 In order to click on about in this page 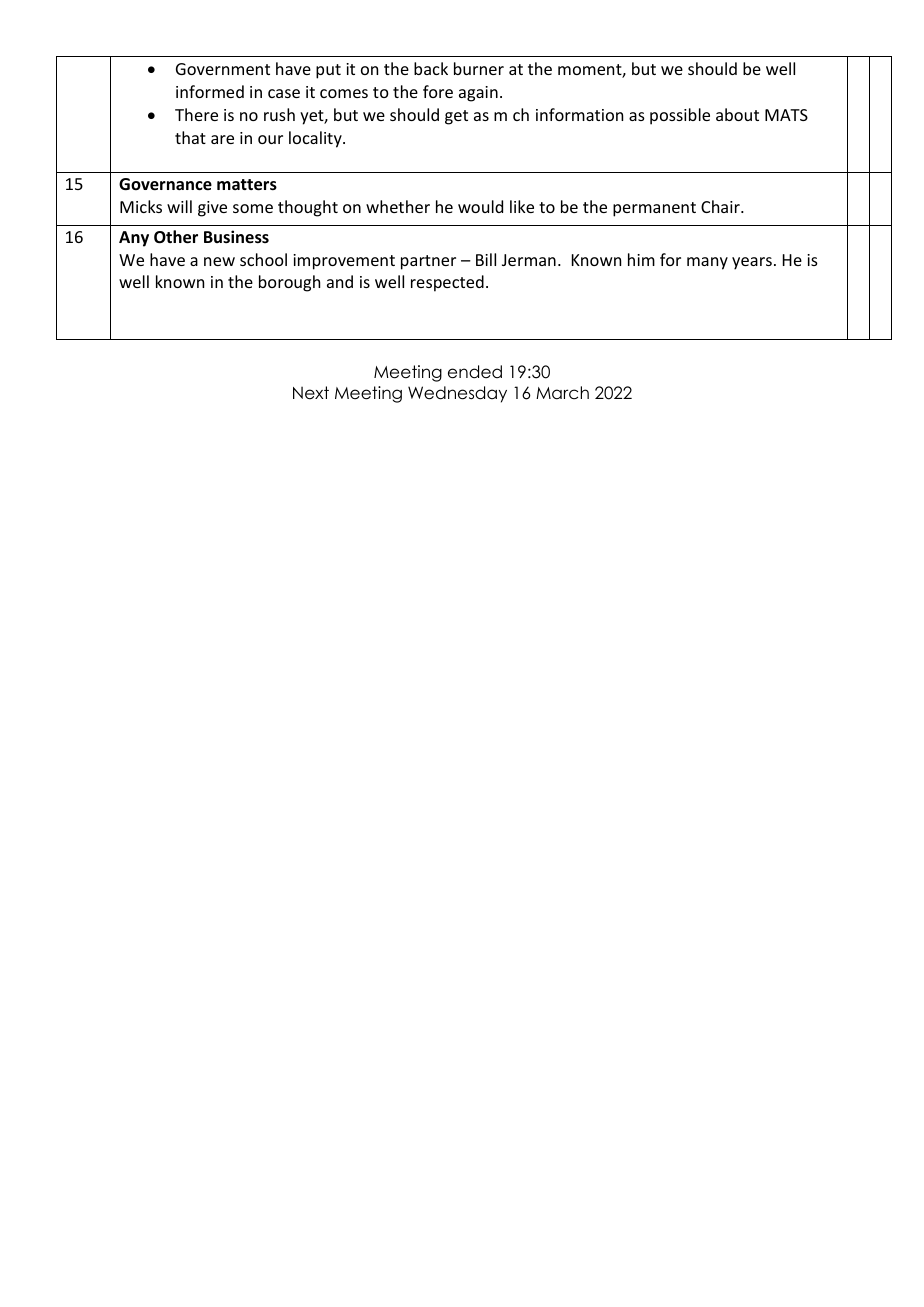, I will do `click(737, 114)`.
